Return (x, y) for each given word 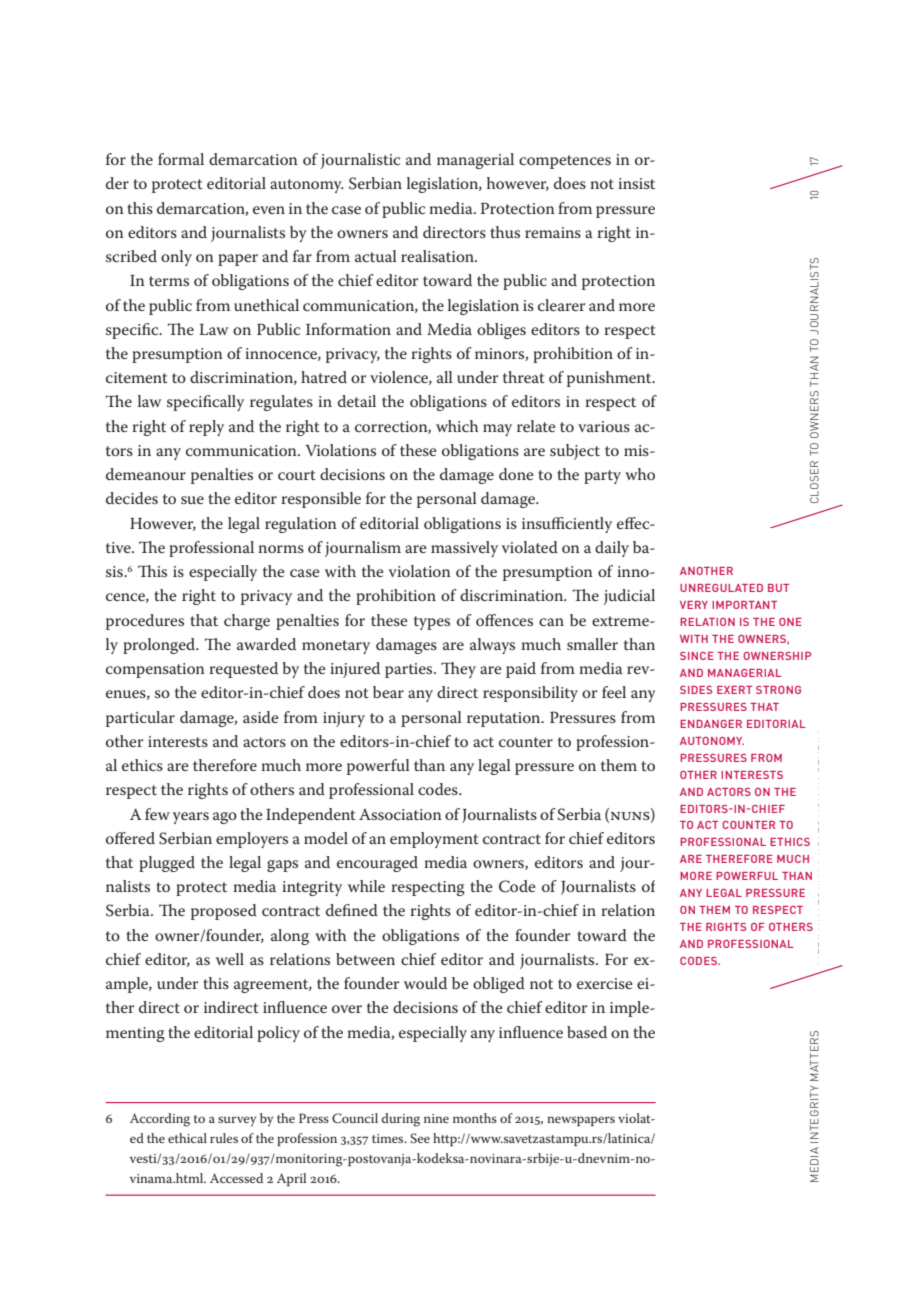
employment (434, 840)
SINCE (697, 656)
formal (181, 159)
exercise (604, 983)
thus (505, 232)
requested (243, 670)
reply (206, 428)
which (457, 426)
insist (636, 183)
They (458, 670)
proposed (224, 912)
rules (224, 1138)
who (640, 474)
